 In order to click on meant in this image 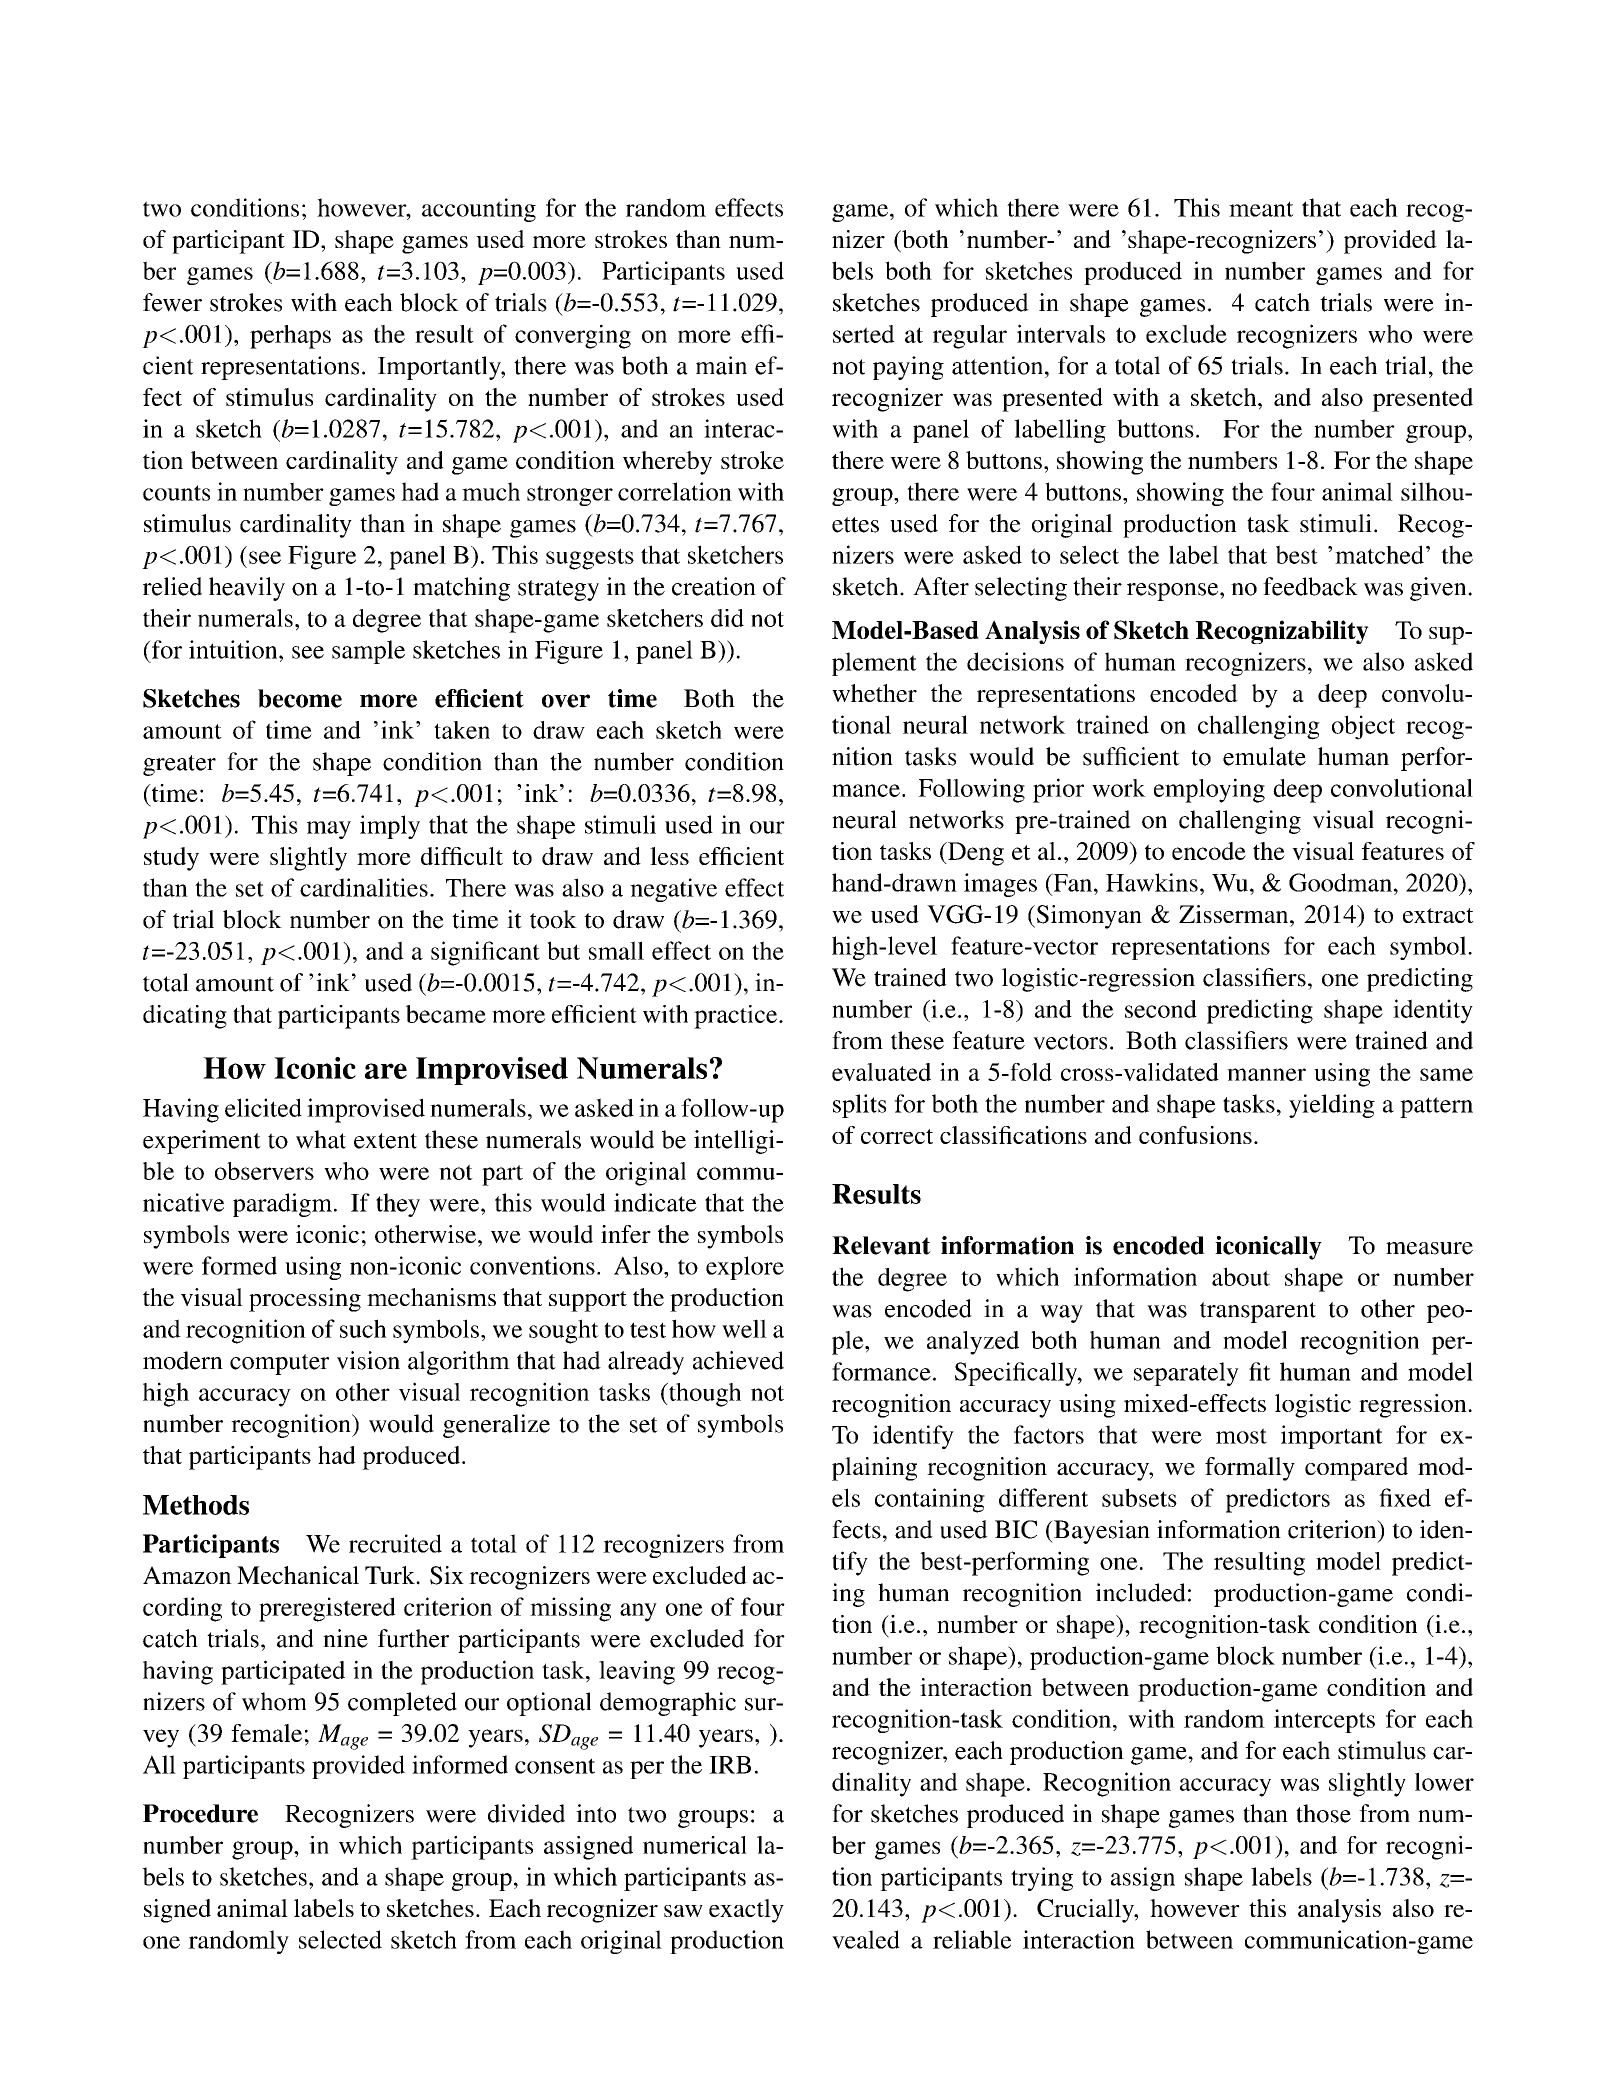, I will do `click(1261, 209)`.
